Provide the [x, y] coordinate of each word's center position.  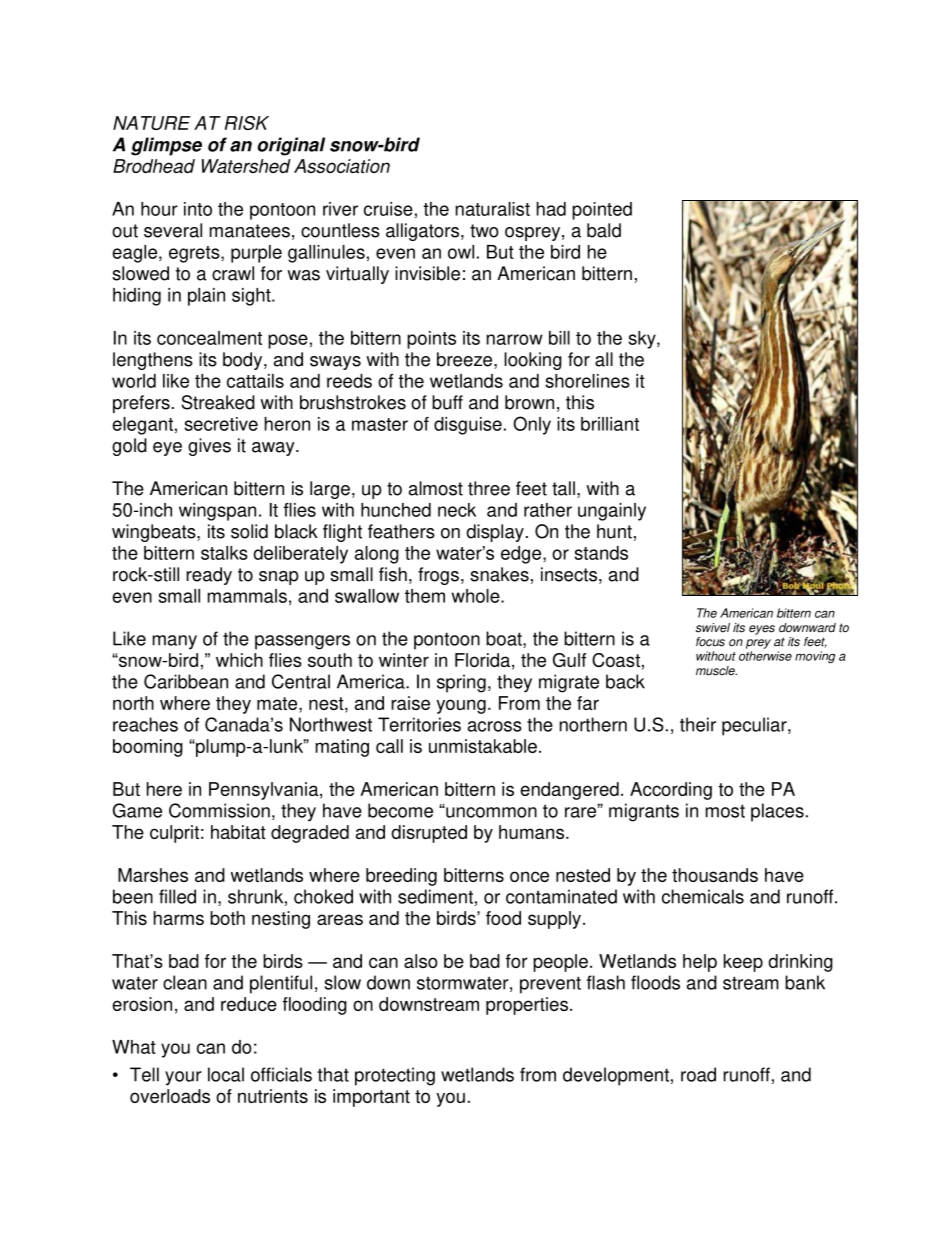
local [226, 1074]
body [244, 361]
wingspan [217, 512]
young [461, 706]
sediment [435, 896]
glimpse [166, 146]
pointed [602, 211]
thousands [715, 875]
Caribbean [186, 681]
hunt [614, 531]
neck [457, 510]
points [431, 340]
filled [177, 896]
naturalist [493, 209]
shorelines [588, 381]
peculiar [755, 726]
